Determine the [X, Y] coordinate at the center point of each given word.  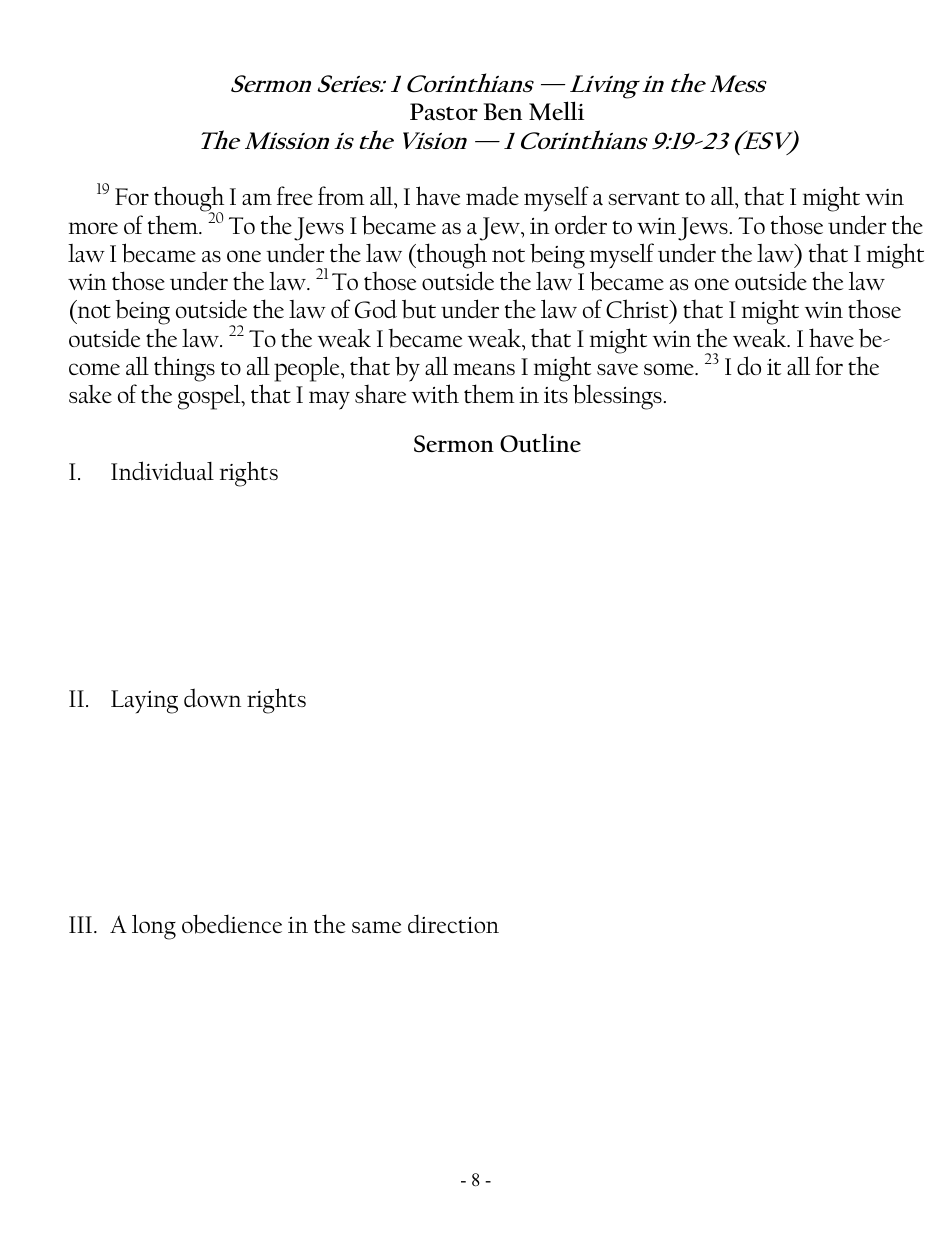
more [93, 228]
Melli [556, 111]
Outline [540, 443]
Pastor [444, 112]
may [329, 400]
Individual [162, 471]
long [154, 927]
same [376, 927]
